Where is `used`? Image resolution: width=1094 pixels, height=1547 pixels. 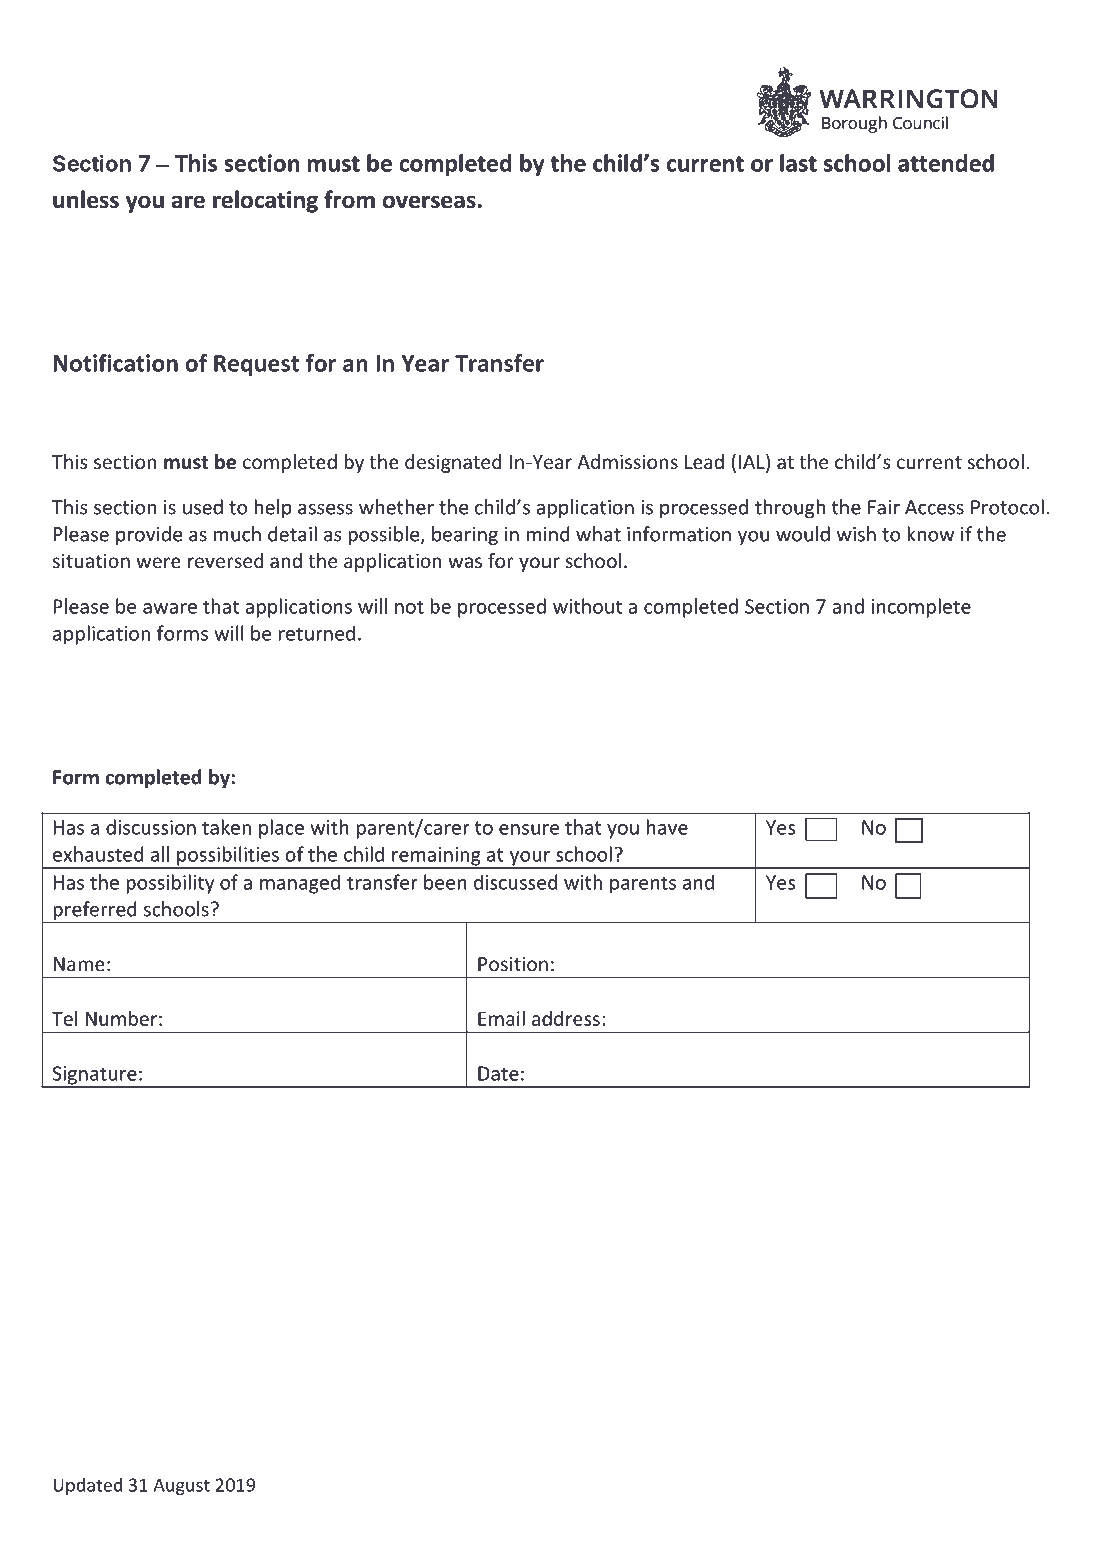
used is located at coordinates (203, 507).
